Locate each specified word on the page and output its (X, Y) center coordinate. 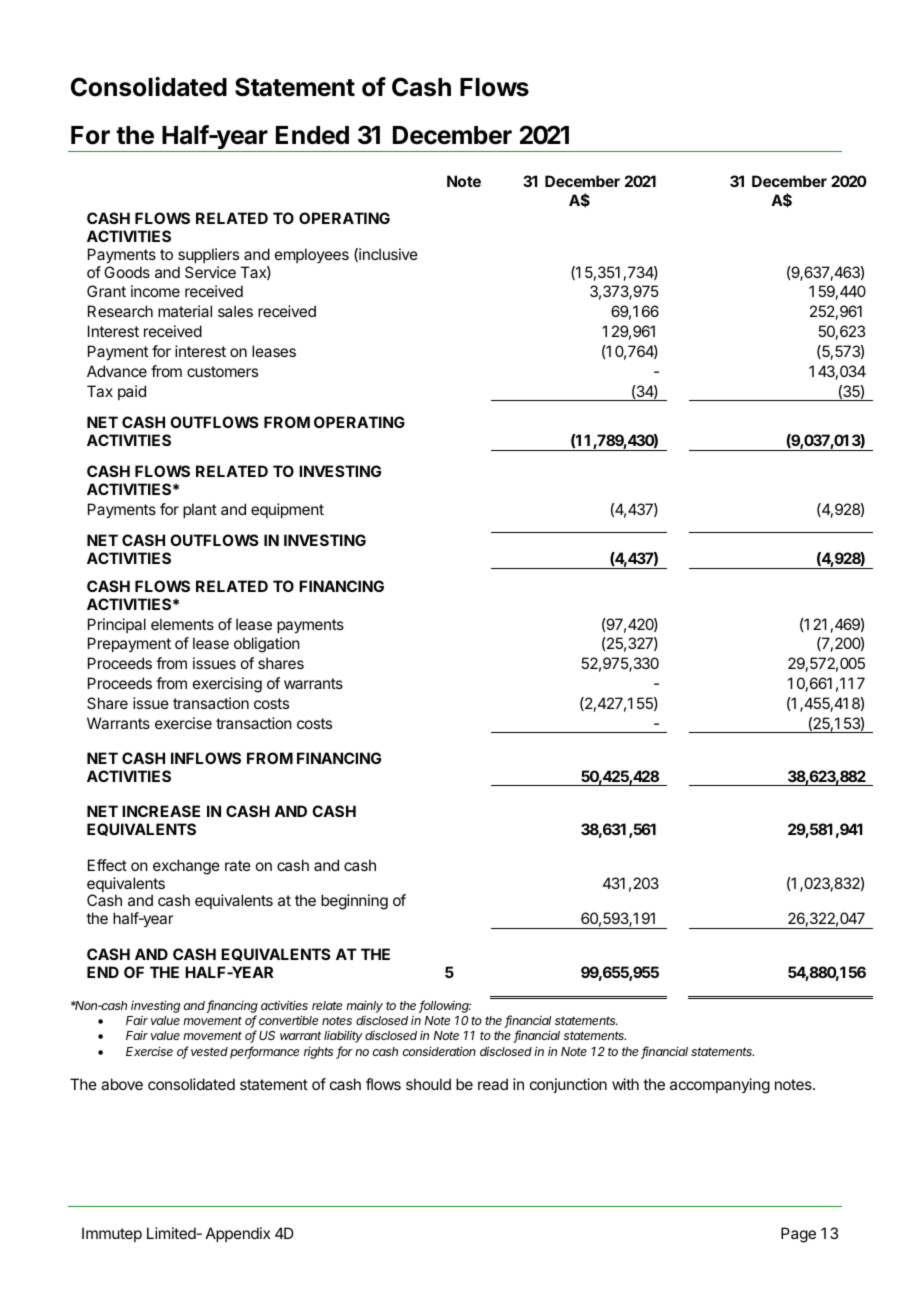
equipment (287, 510)
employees (312, 255)
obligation (267, 645)
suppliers (208, 255)
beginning (354, 902)
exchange (186, 867)
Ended (312, 135)
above (122, 1084)
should (428, 1084)
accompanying (720, 1086)
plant (200, 510)
